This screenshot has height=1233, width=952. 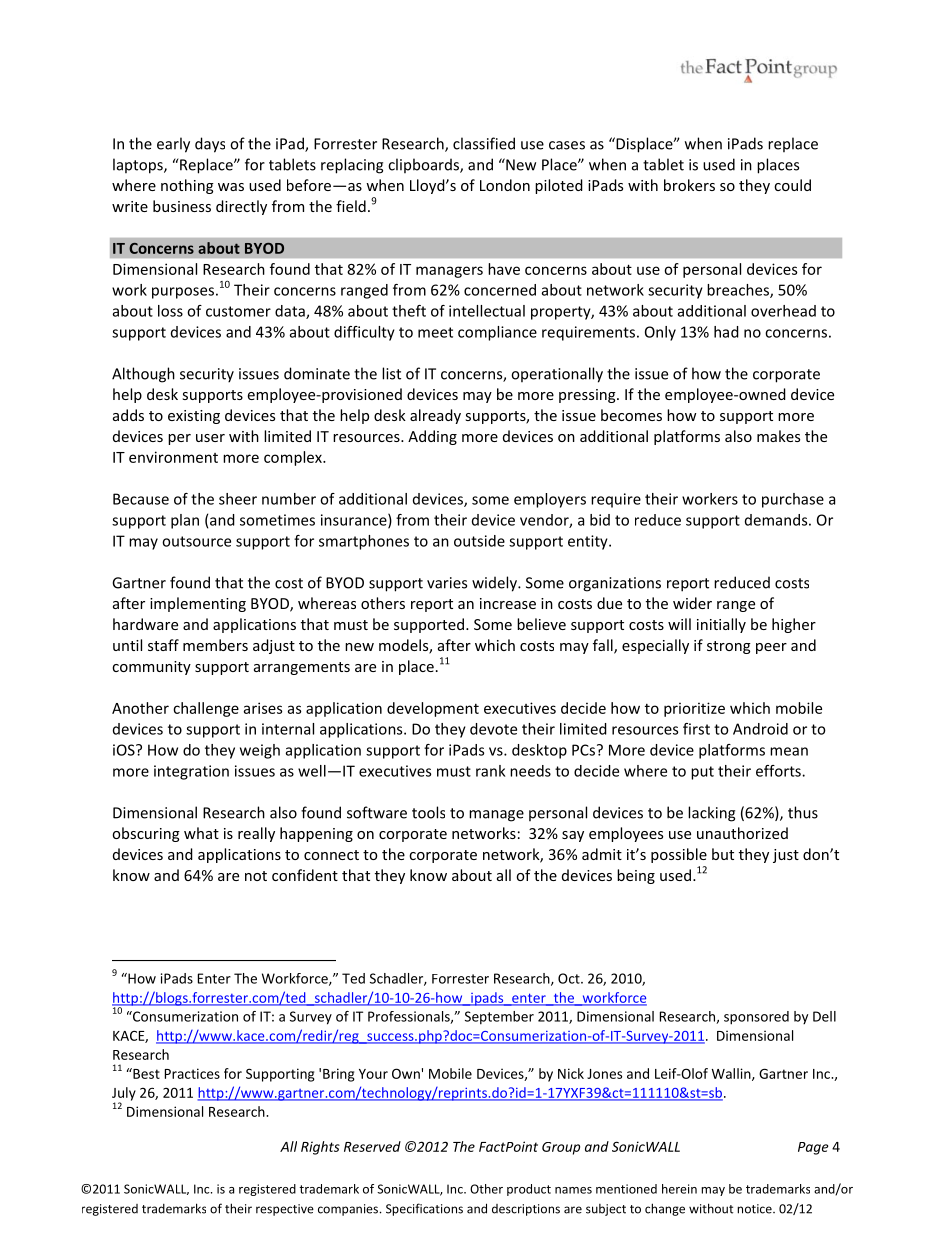 What do you see at coordinates (793, 500) in the screenshot?
I see `purchase` at bounding box center [793, 500].
